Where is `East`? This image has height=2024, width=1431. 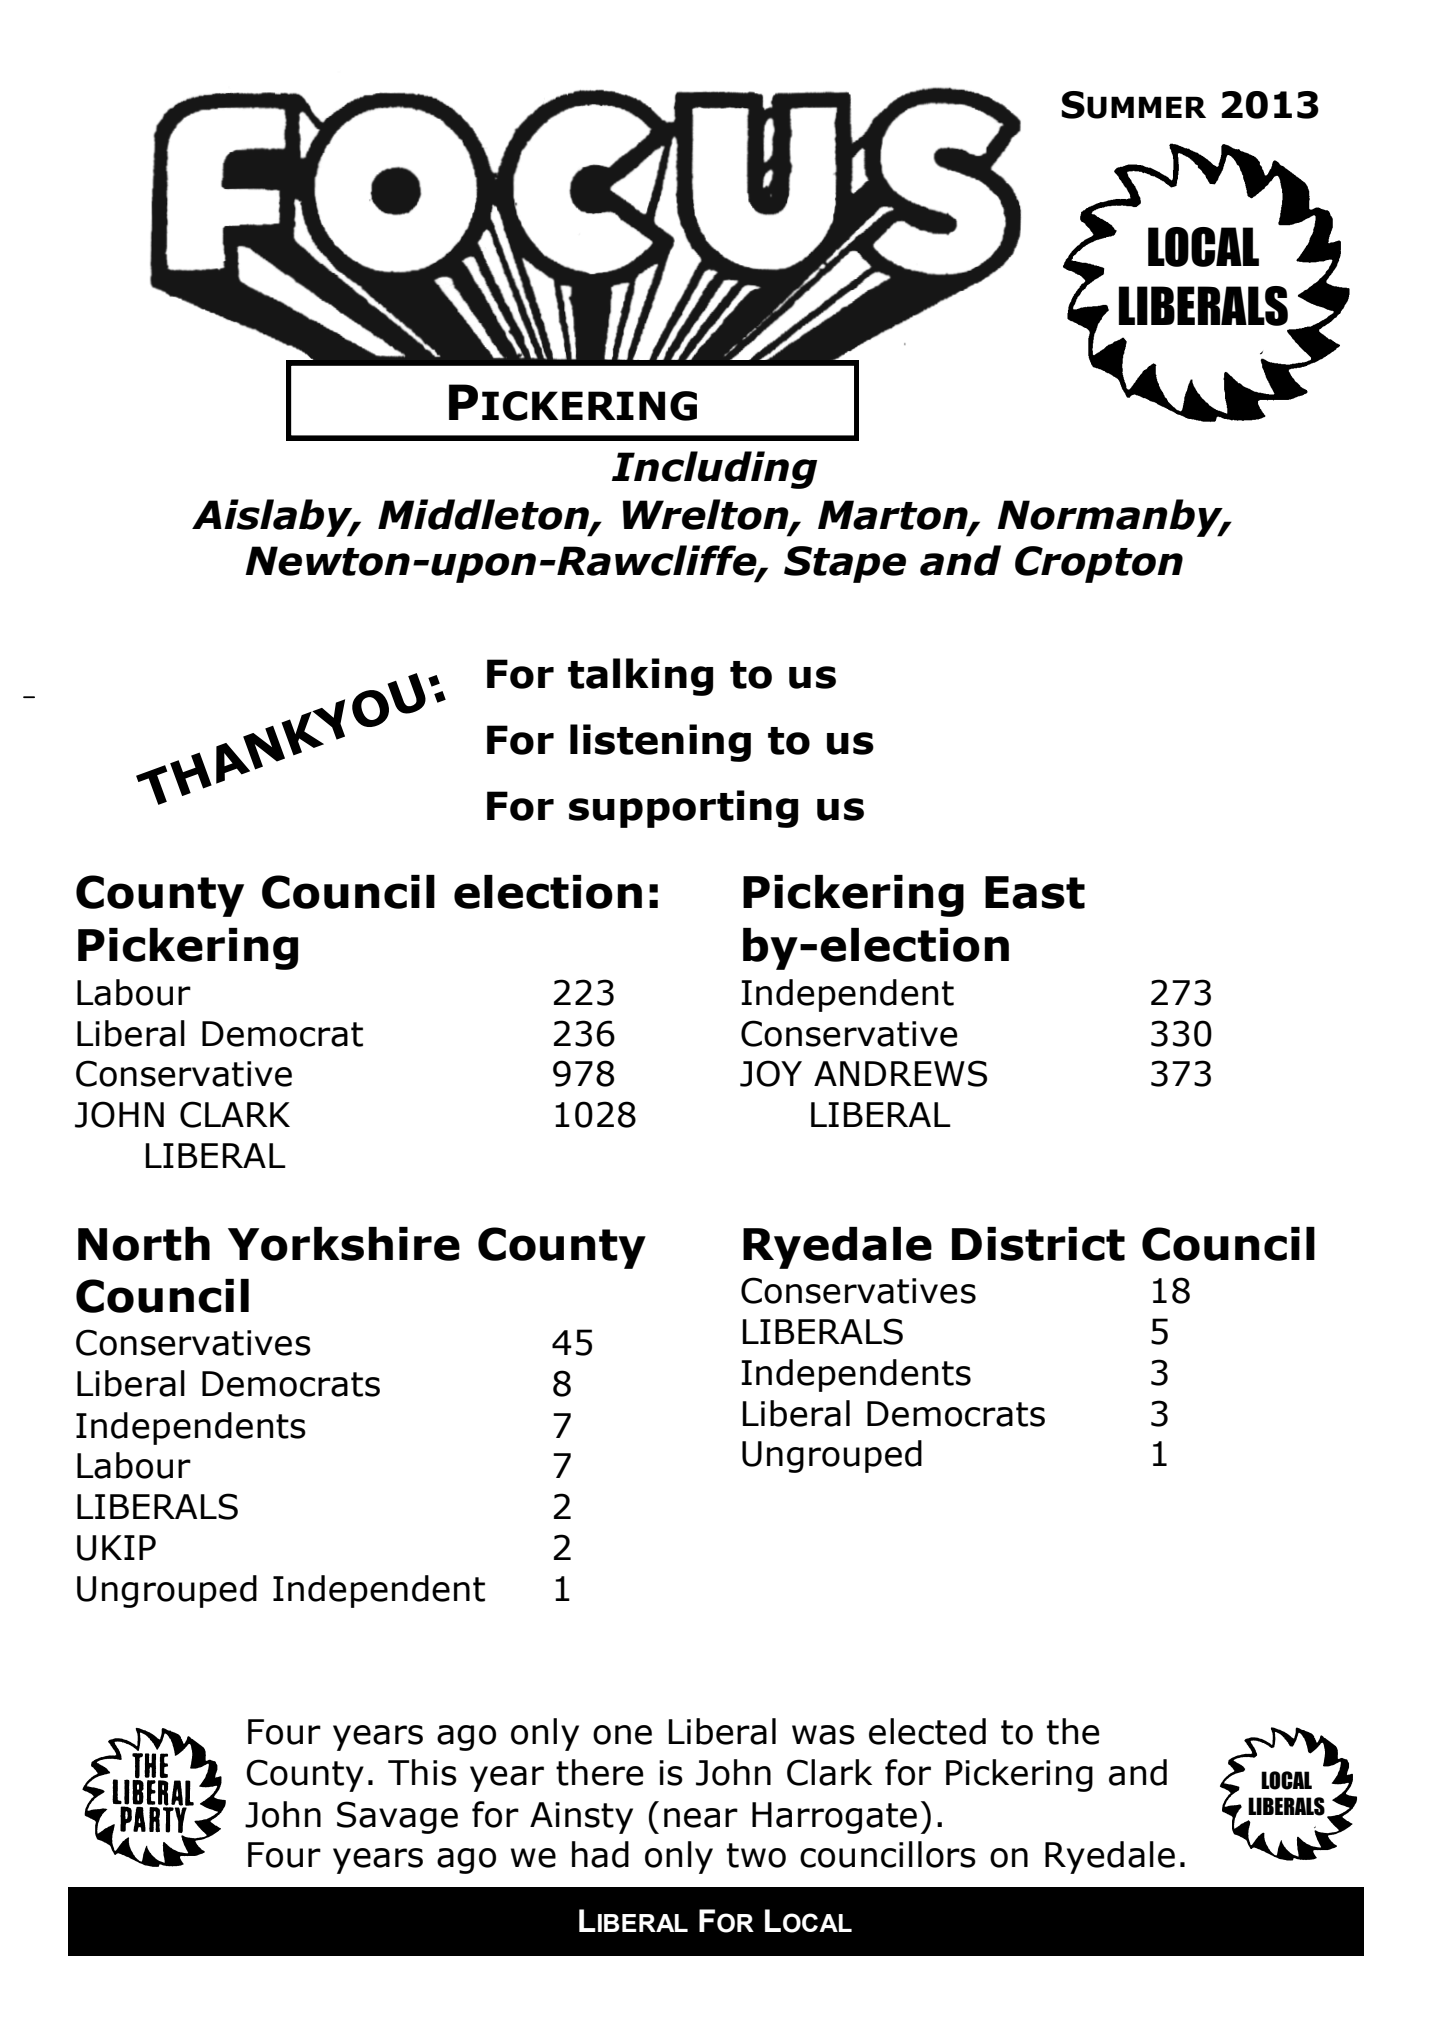
East is located at coordinates (1035, 892).
